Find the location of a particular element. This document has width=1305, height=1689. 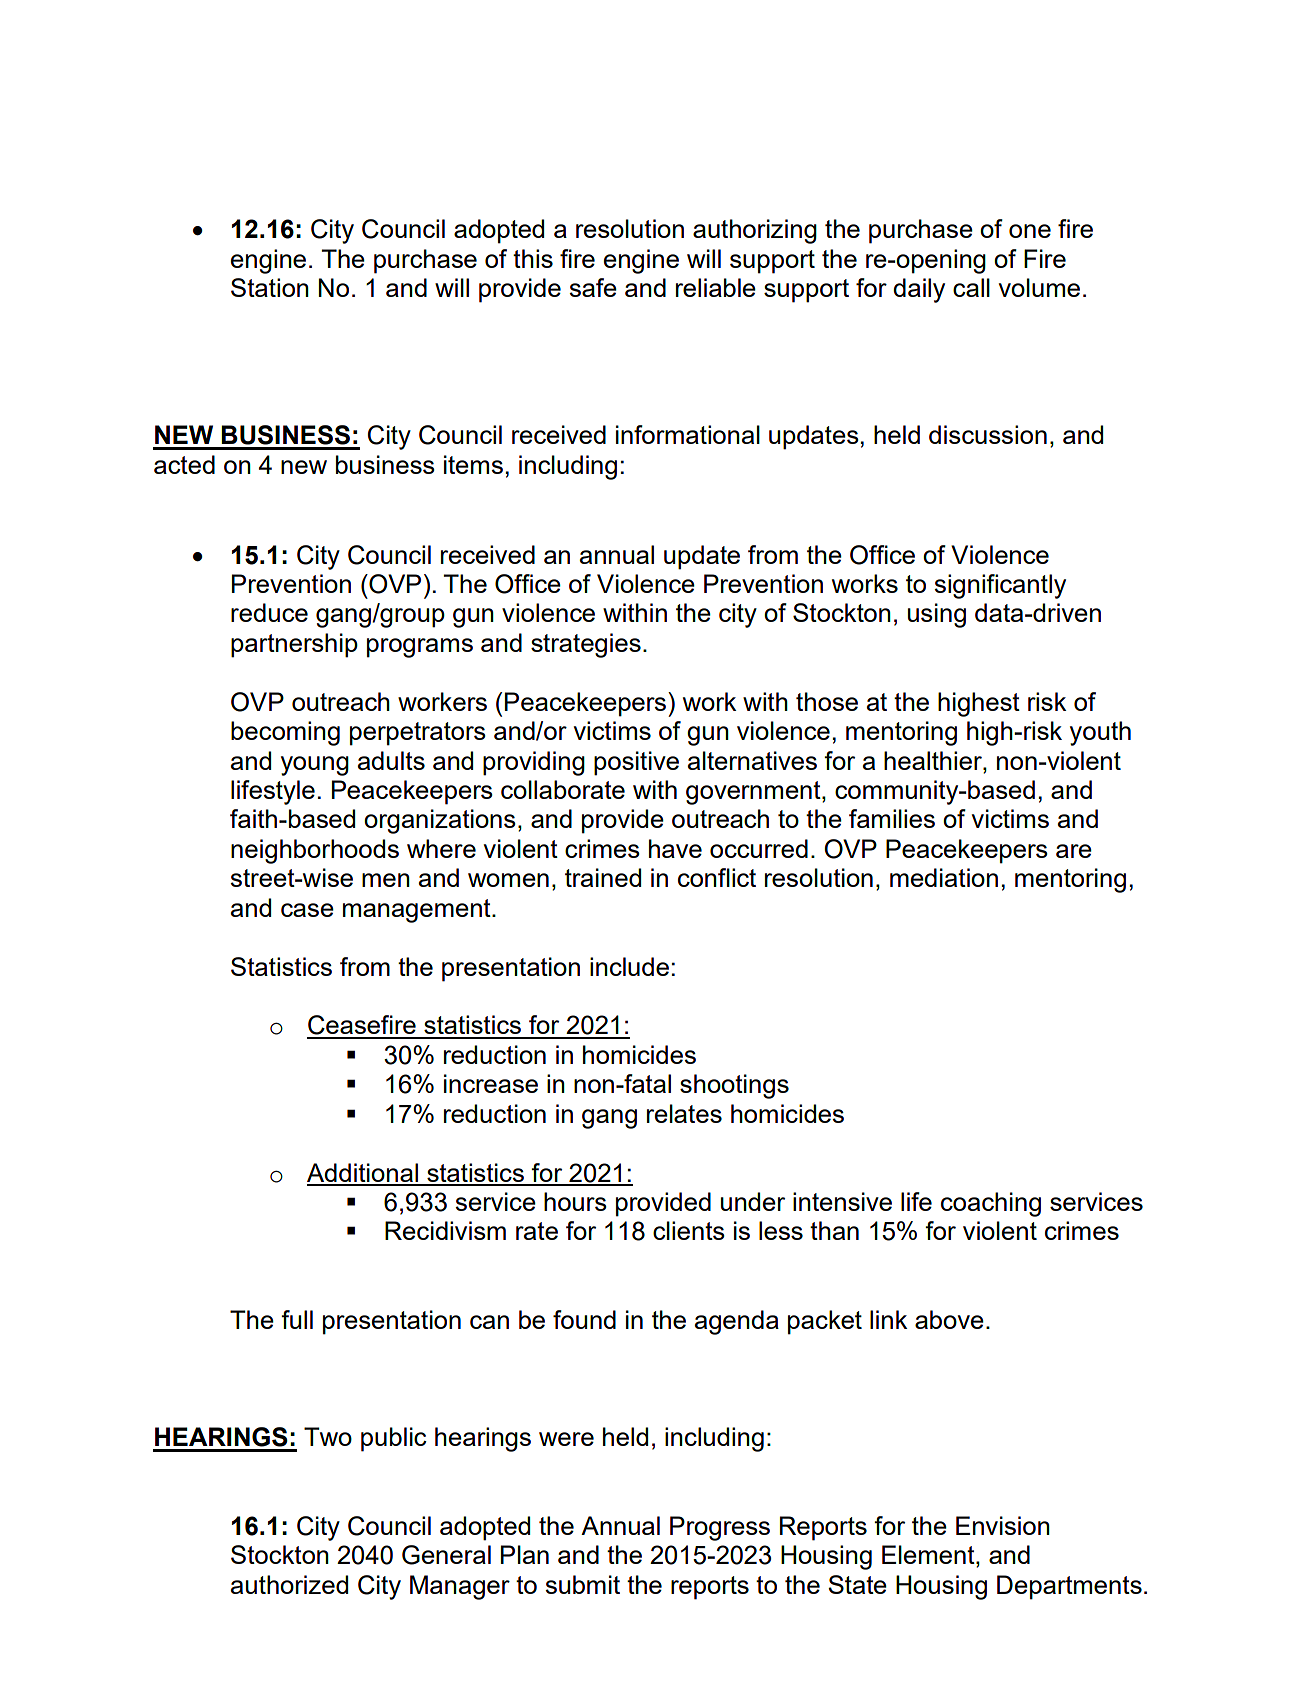

informational is located at coordinates (688, 434).
